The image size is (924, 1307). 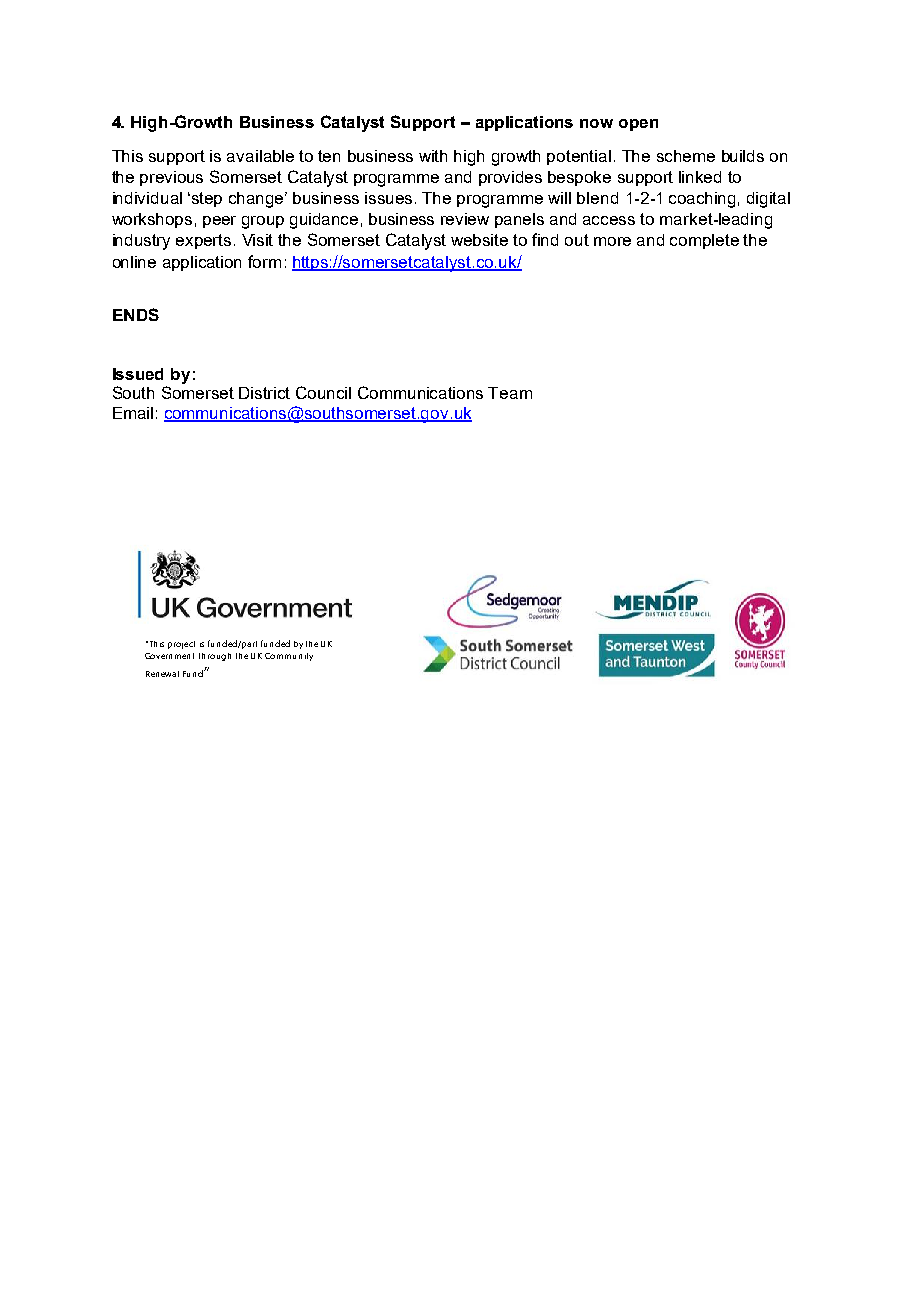 What do you see at coordinates (510, 393) in the screenshot?
I see `Team` at bounding box center [510, 393].
